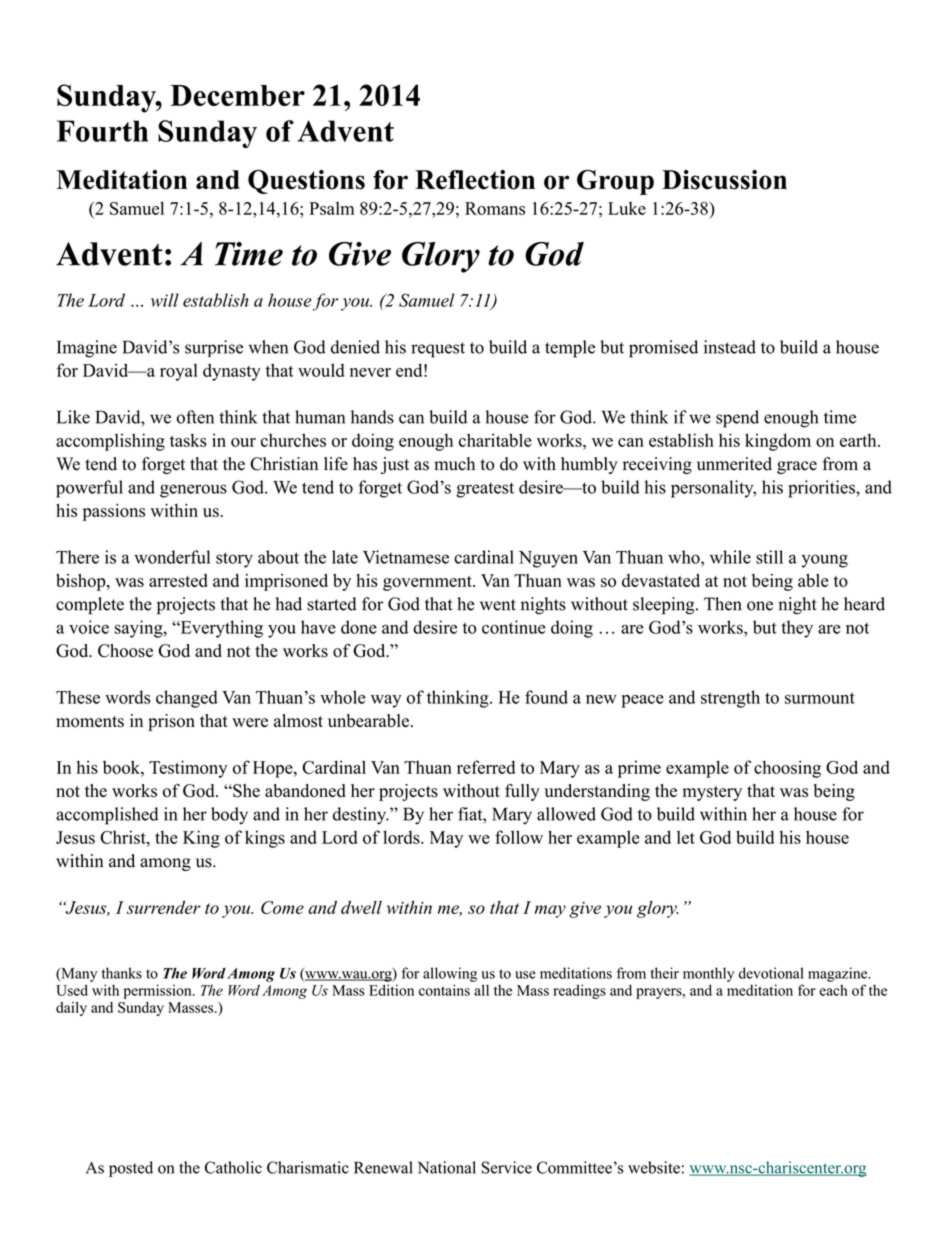 The height and width of the page is (1233, 952). I want to click on devotional, so click(771, 973).
